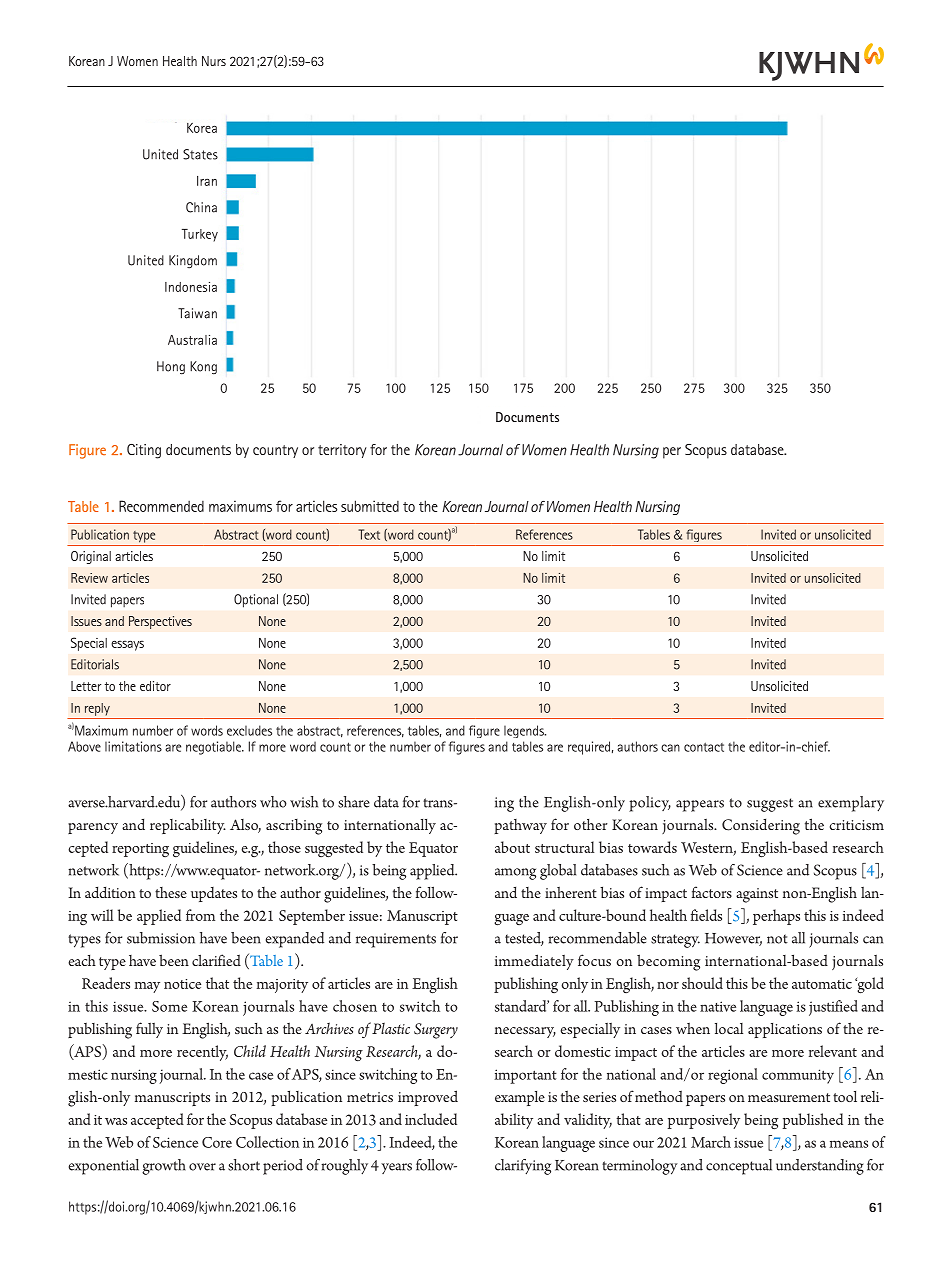 The height and width of the document is (1270, 952). Describe the element at coordinates (431, 1119) in the document. I see `included` at that location.
